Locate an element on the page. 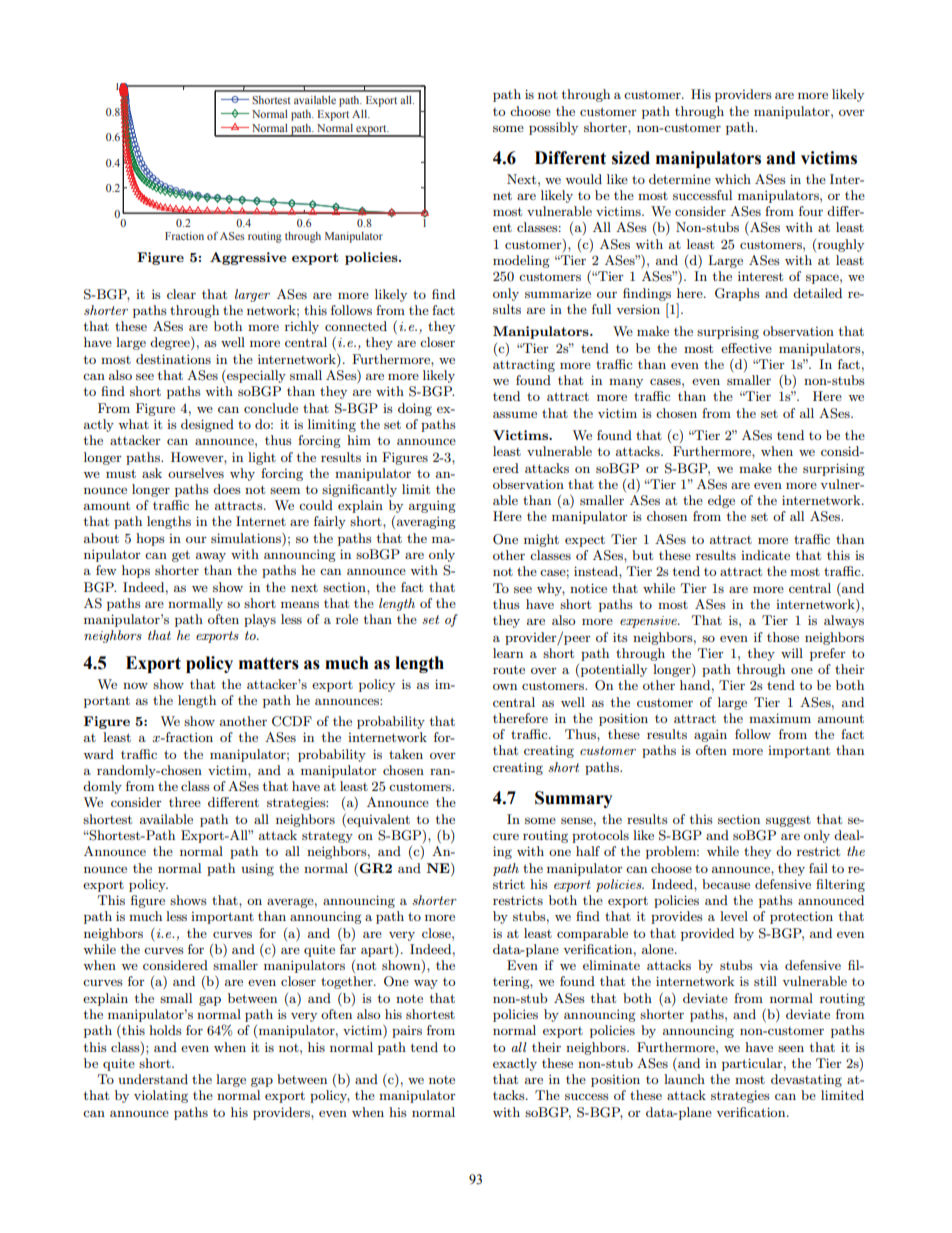 This page has width=952, height=1233. which is located at coordinates (733, 179).
